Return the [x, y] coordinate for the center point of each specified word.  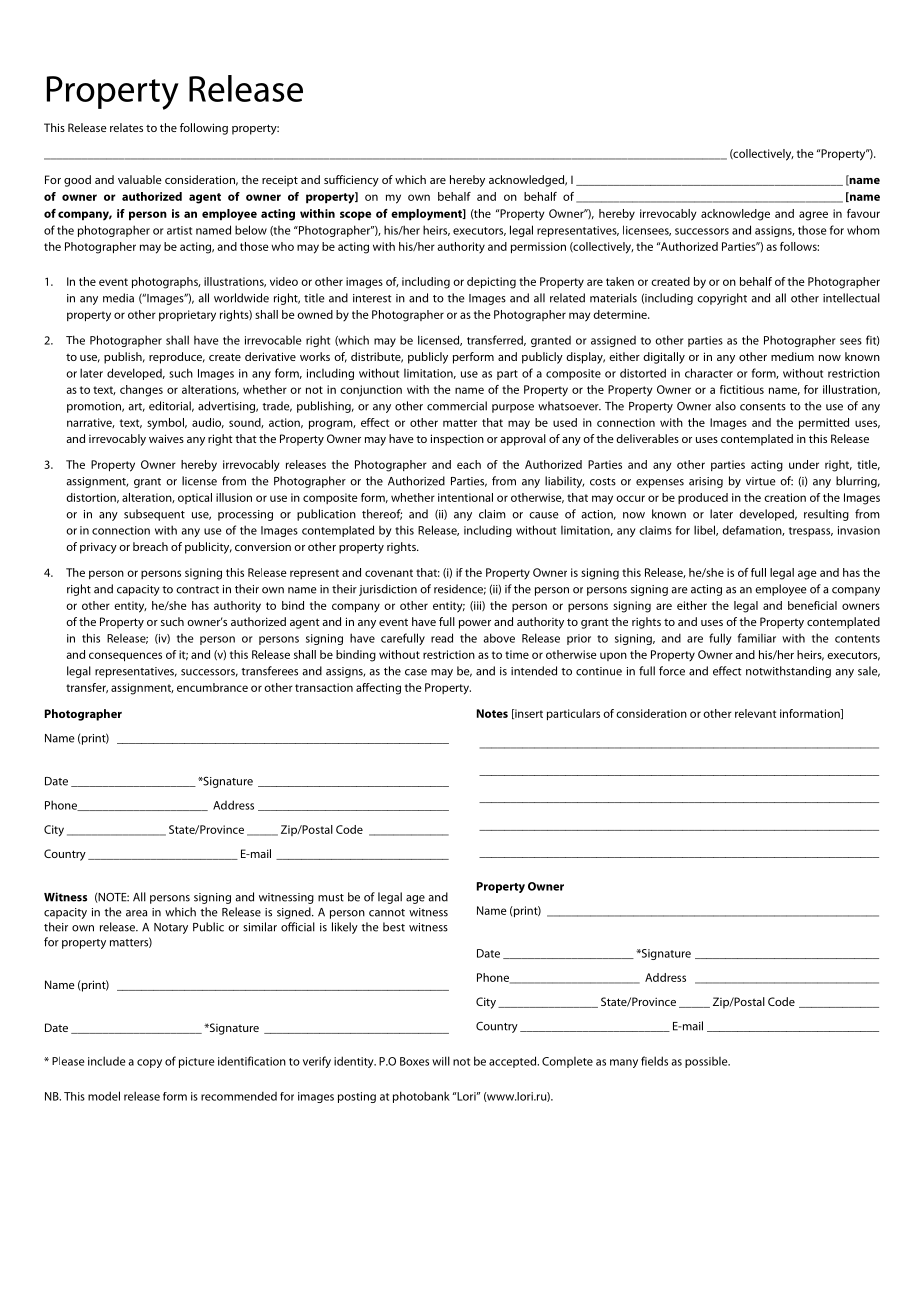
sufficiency [351, 181]
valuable [140, 179]
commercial [457, 406]
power [475, 624]
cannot [387, 913]
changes [141, 391]
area [136, 913]
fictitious [742, 389]
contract [197, 590]
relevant [755, 713]
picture [196, 1062]
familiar [757, 638]
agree [813, 216]
